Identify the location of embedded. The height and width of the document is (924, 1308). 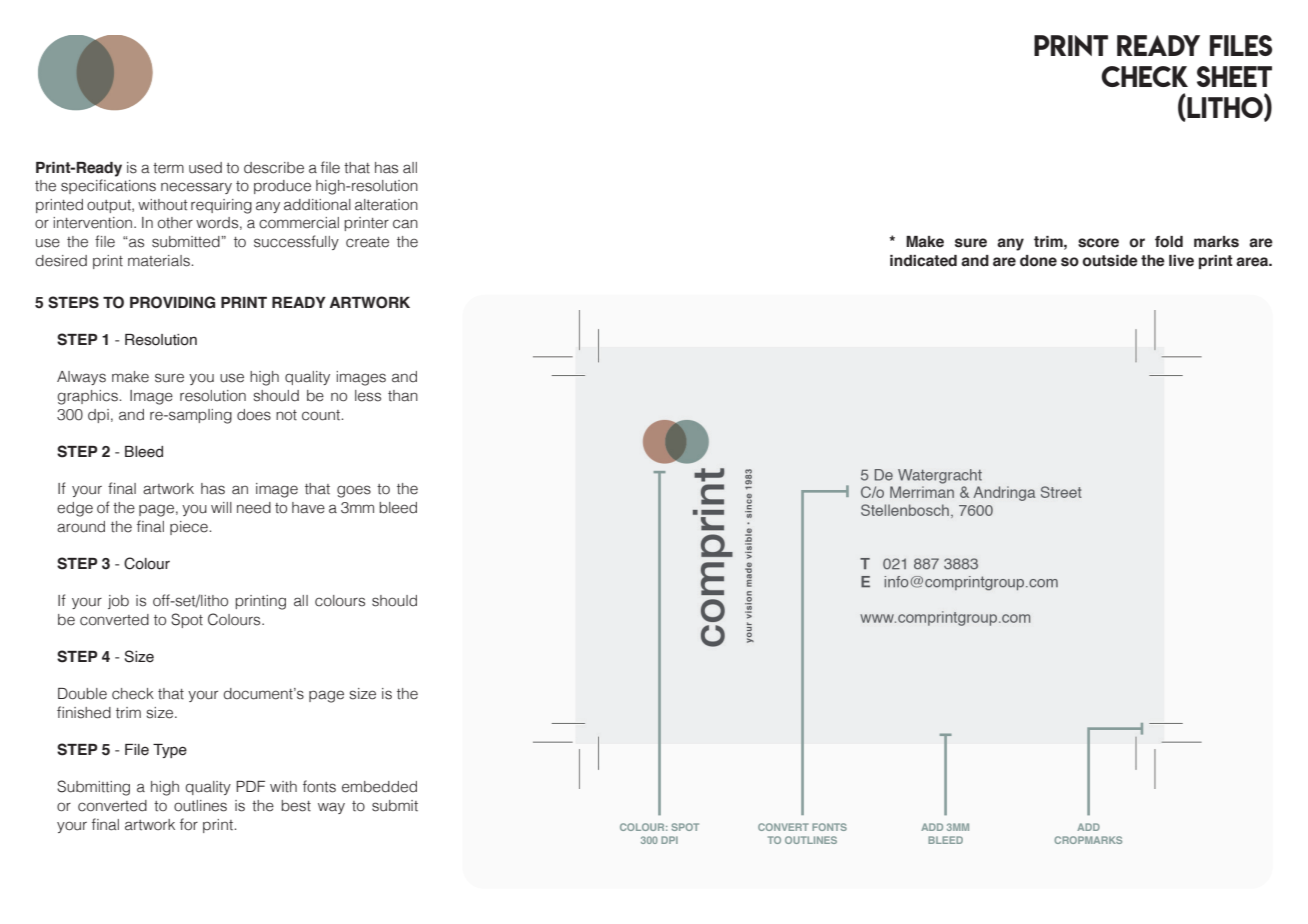
(379, 787).
